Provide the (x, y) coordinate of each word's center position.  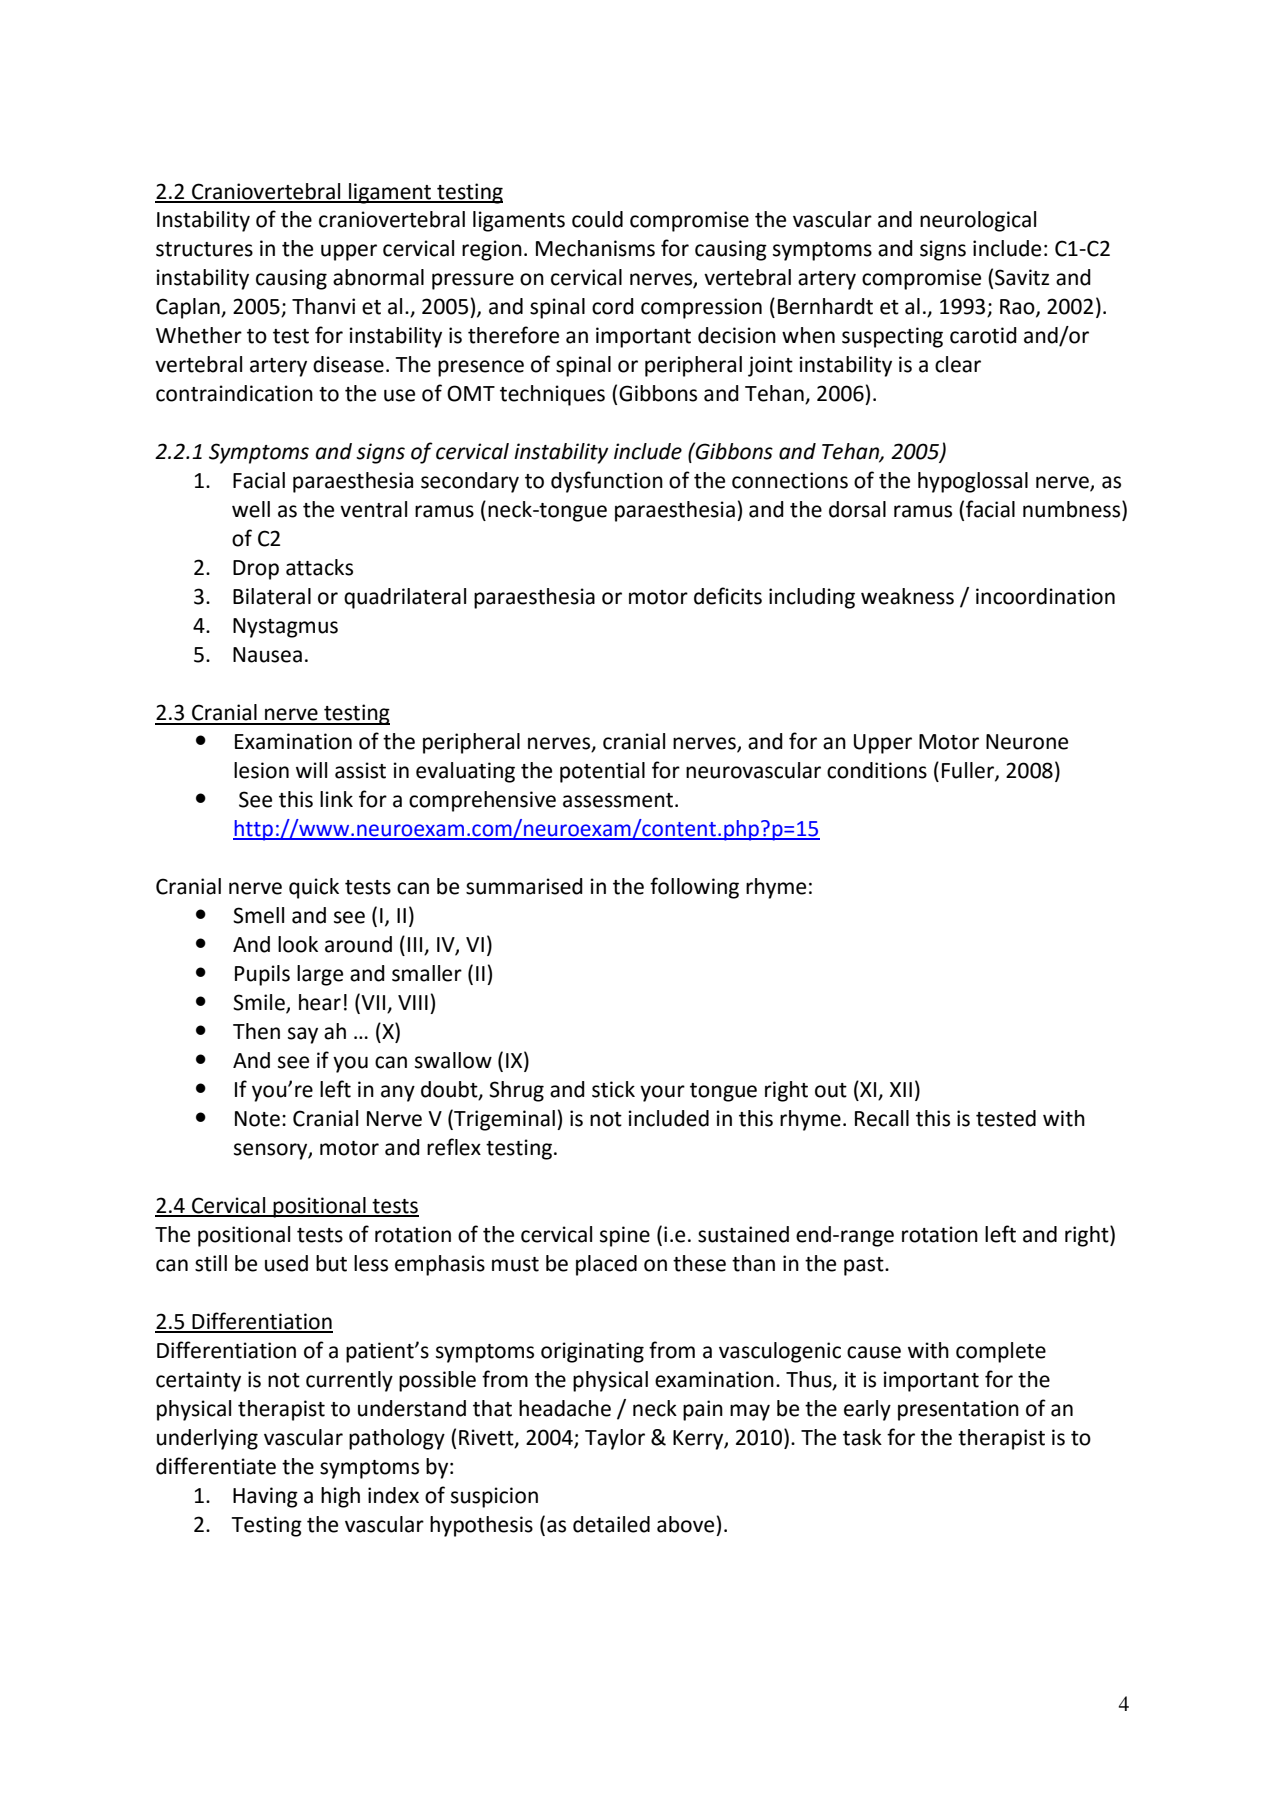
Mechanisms (595, 248)
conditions (877, 770)
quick (314, 888)
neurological (978, 221)
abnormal (378, 277)
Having (265, 1497)
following (694, 888)
